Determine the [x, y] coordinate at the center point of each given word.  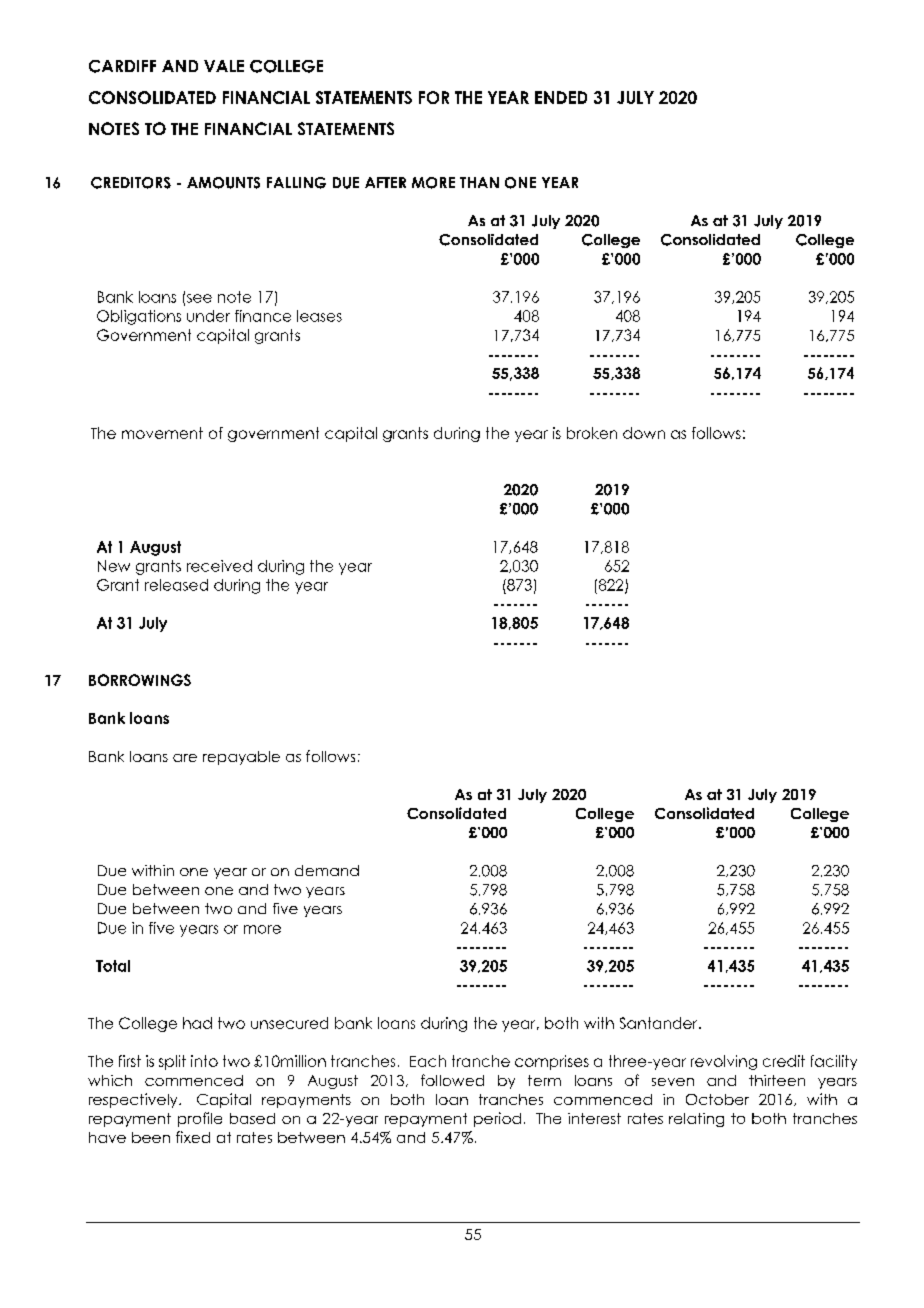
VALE [224, 66]
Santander [660, 1023]
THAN [479, 182]
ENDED [561, 97]
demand [327, 870]
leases [319, 316]
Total [113, 966]
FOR [434, 97]
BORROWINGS [140, 680]
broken [592, 433]
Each [428, 1061]
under [208, 316]
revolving [724, 1062]
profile [200, 1119]
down [644, 433]
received [219, 566]
